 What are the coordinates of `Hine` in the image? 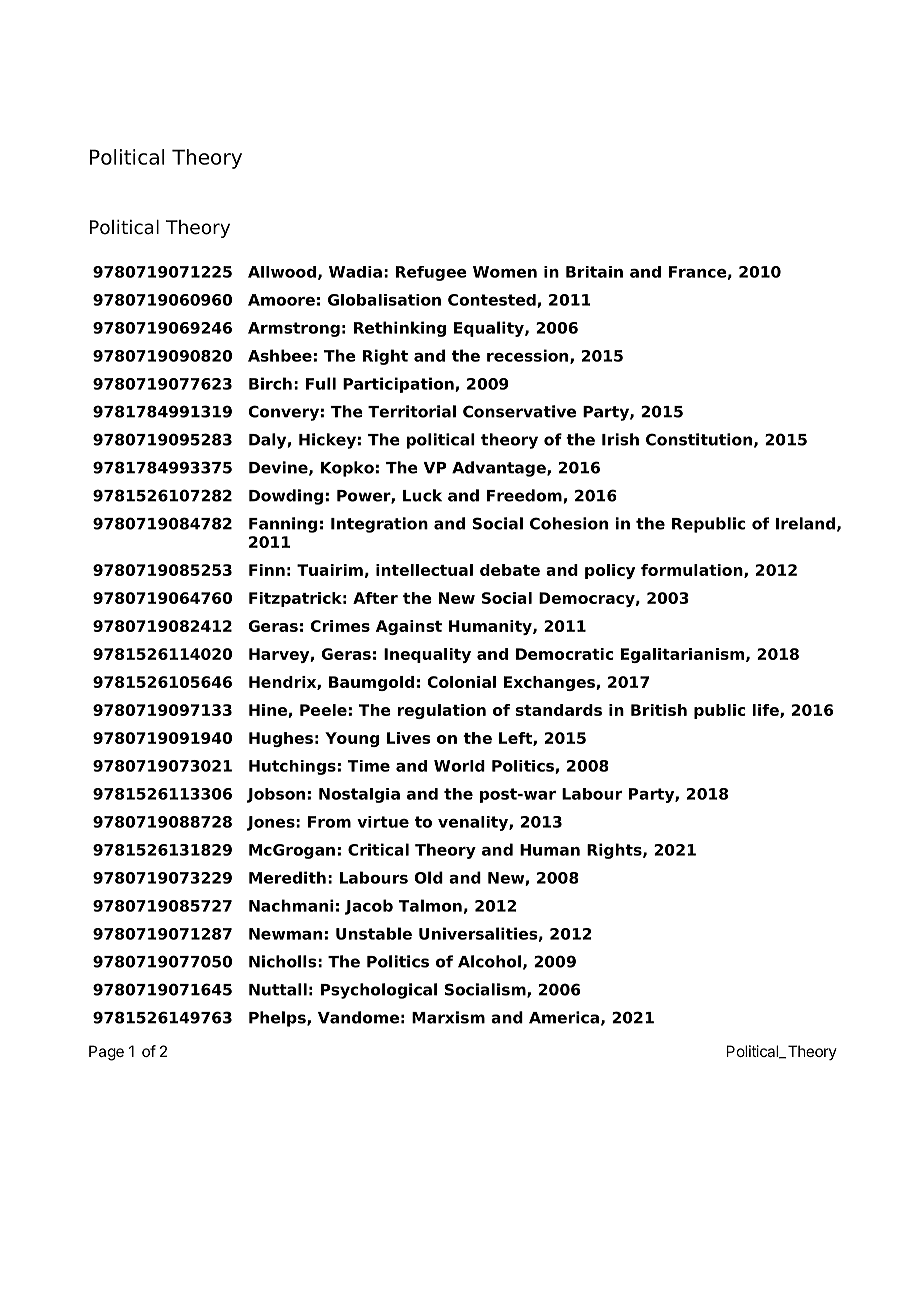 It's located at (269, 711).
